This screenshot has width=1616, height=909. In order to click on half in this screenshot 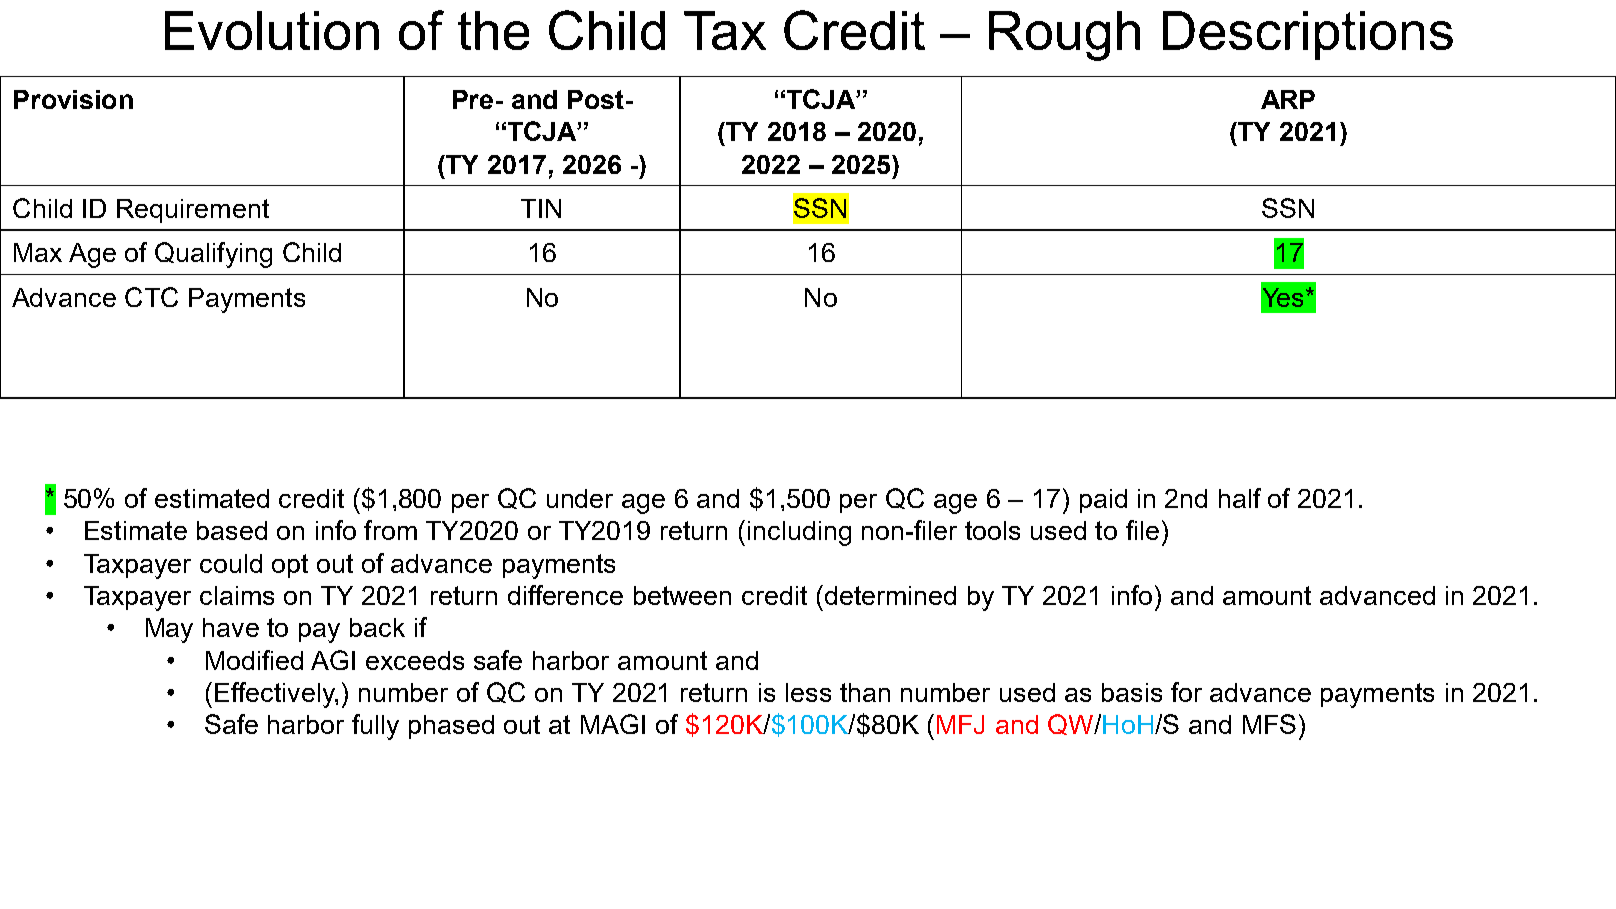, I will do `click(1240, 498)`.
